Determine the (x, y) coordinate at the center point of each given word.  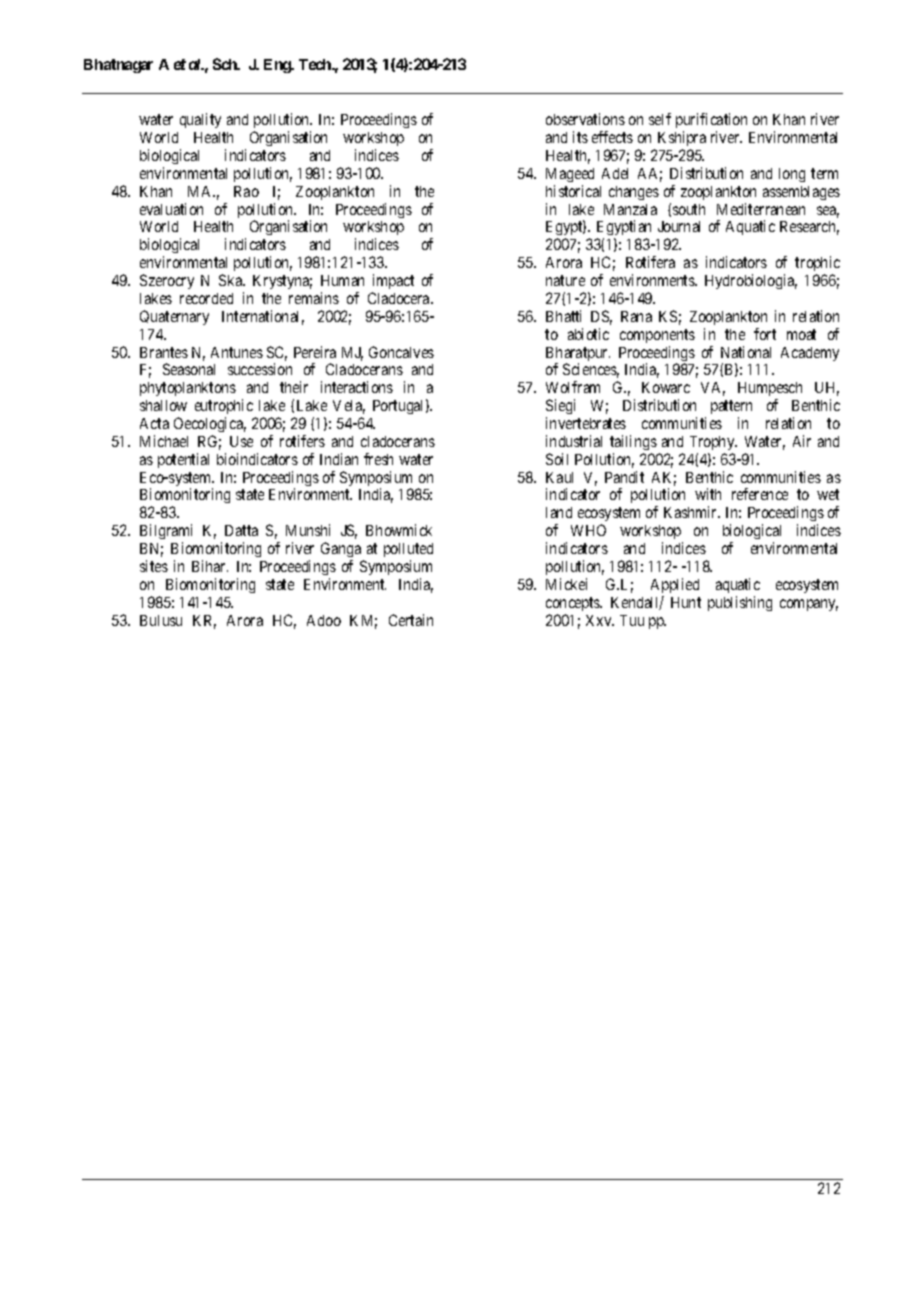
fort (765, 334)
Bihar (210, 566)
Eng (278, 66)
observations (585, 119)
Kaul (559, 477)
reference (760, 494)
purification (711, 122)
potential (183, 460)
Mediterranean (761, 209)
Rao (246, 191)
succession (260, 369)
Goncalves (401, 352)
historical (573, 191)
